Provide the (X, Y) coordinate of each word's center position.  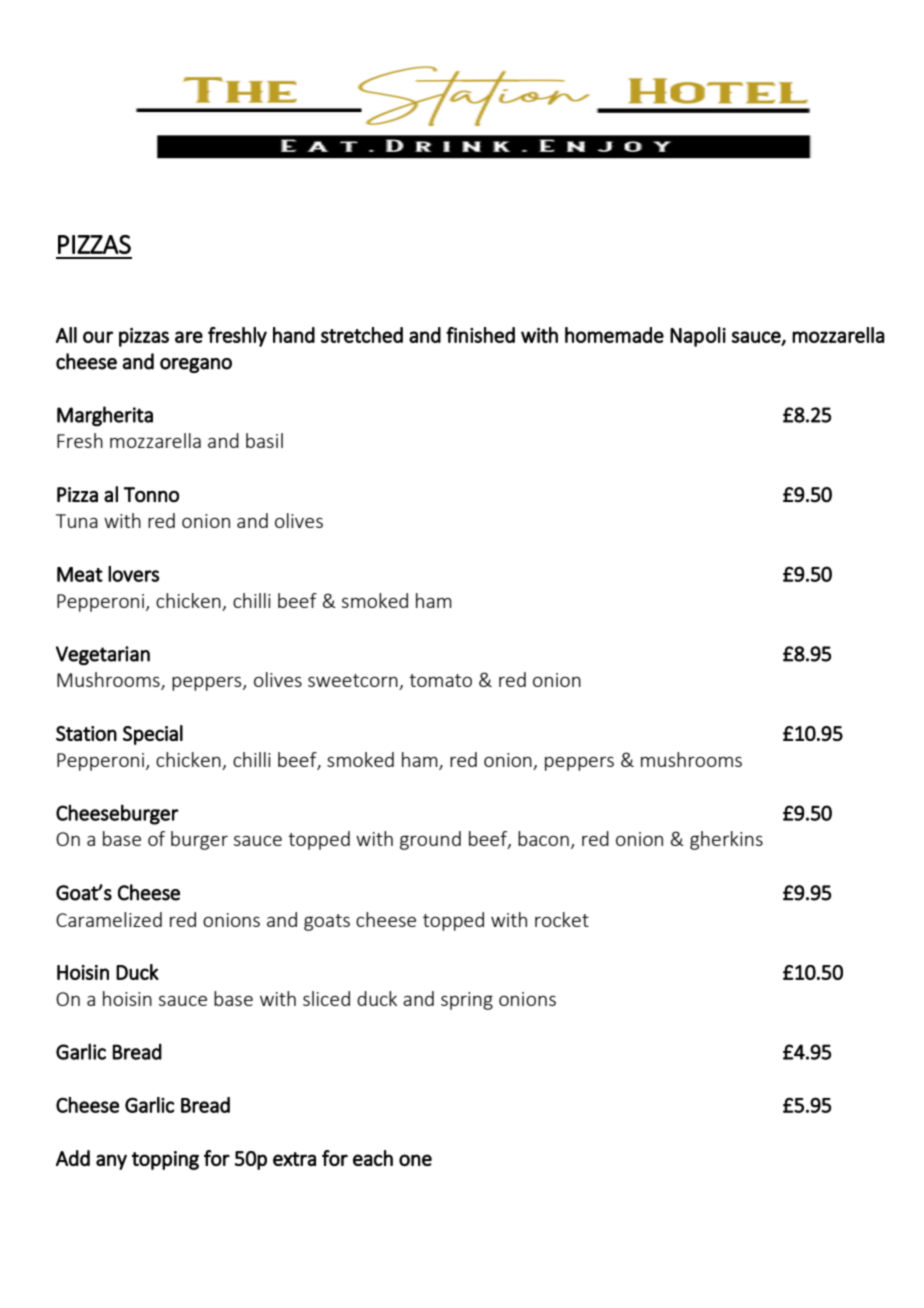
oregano (196, 365)
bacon (543, 838)
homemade (614, 335)
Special (153, 735)
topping (165, 1160)
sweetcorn (354, 682)
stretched (362, 335)
